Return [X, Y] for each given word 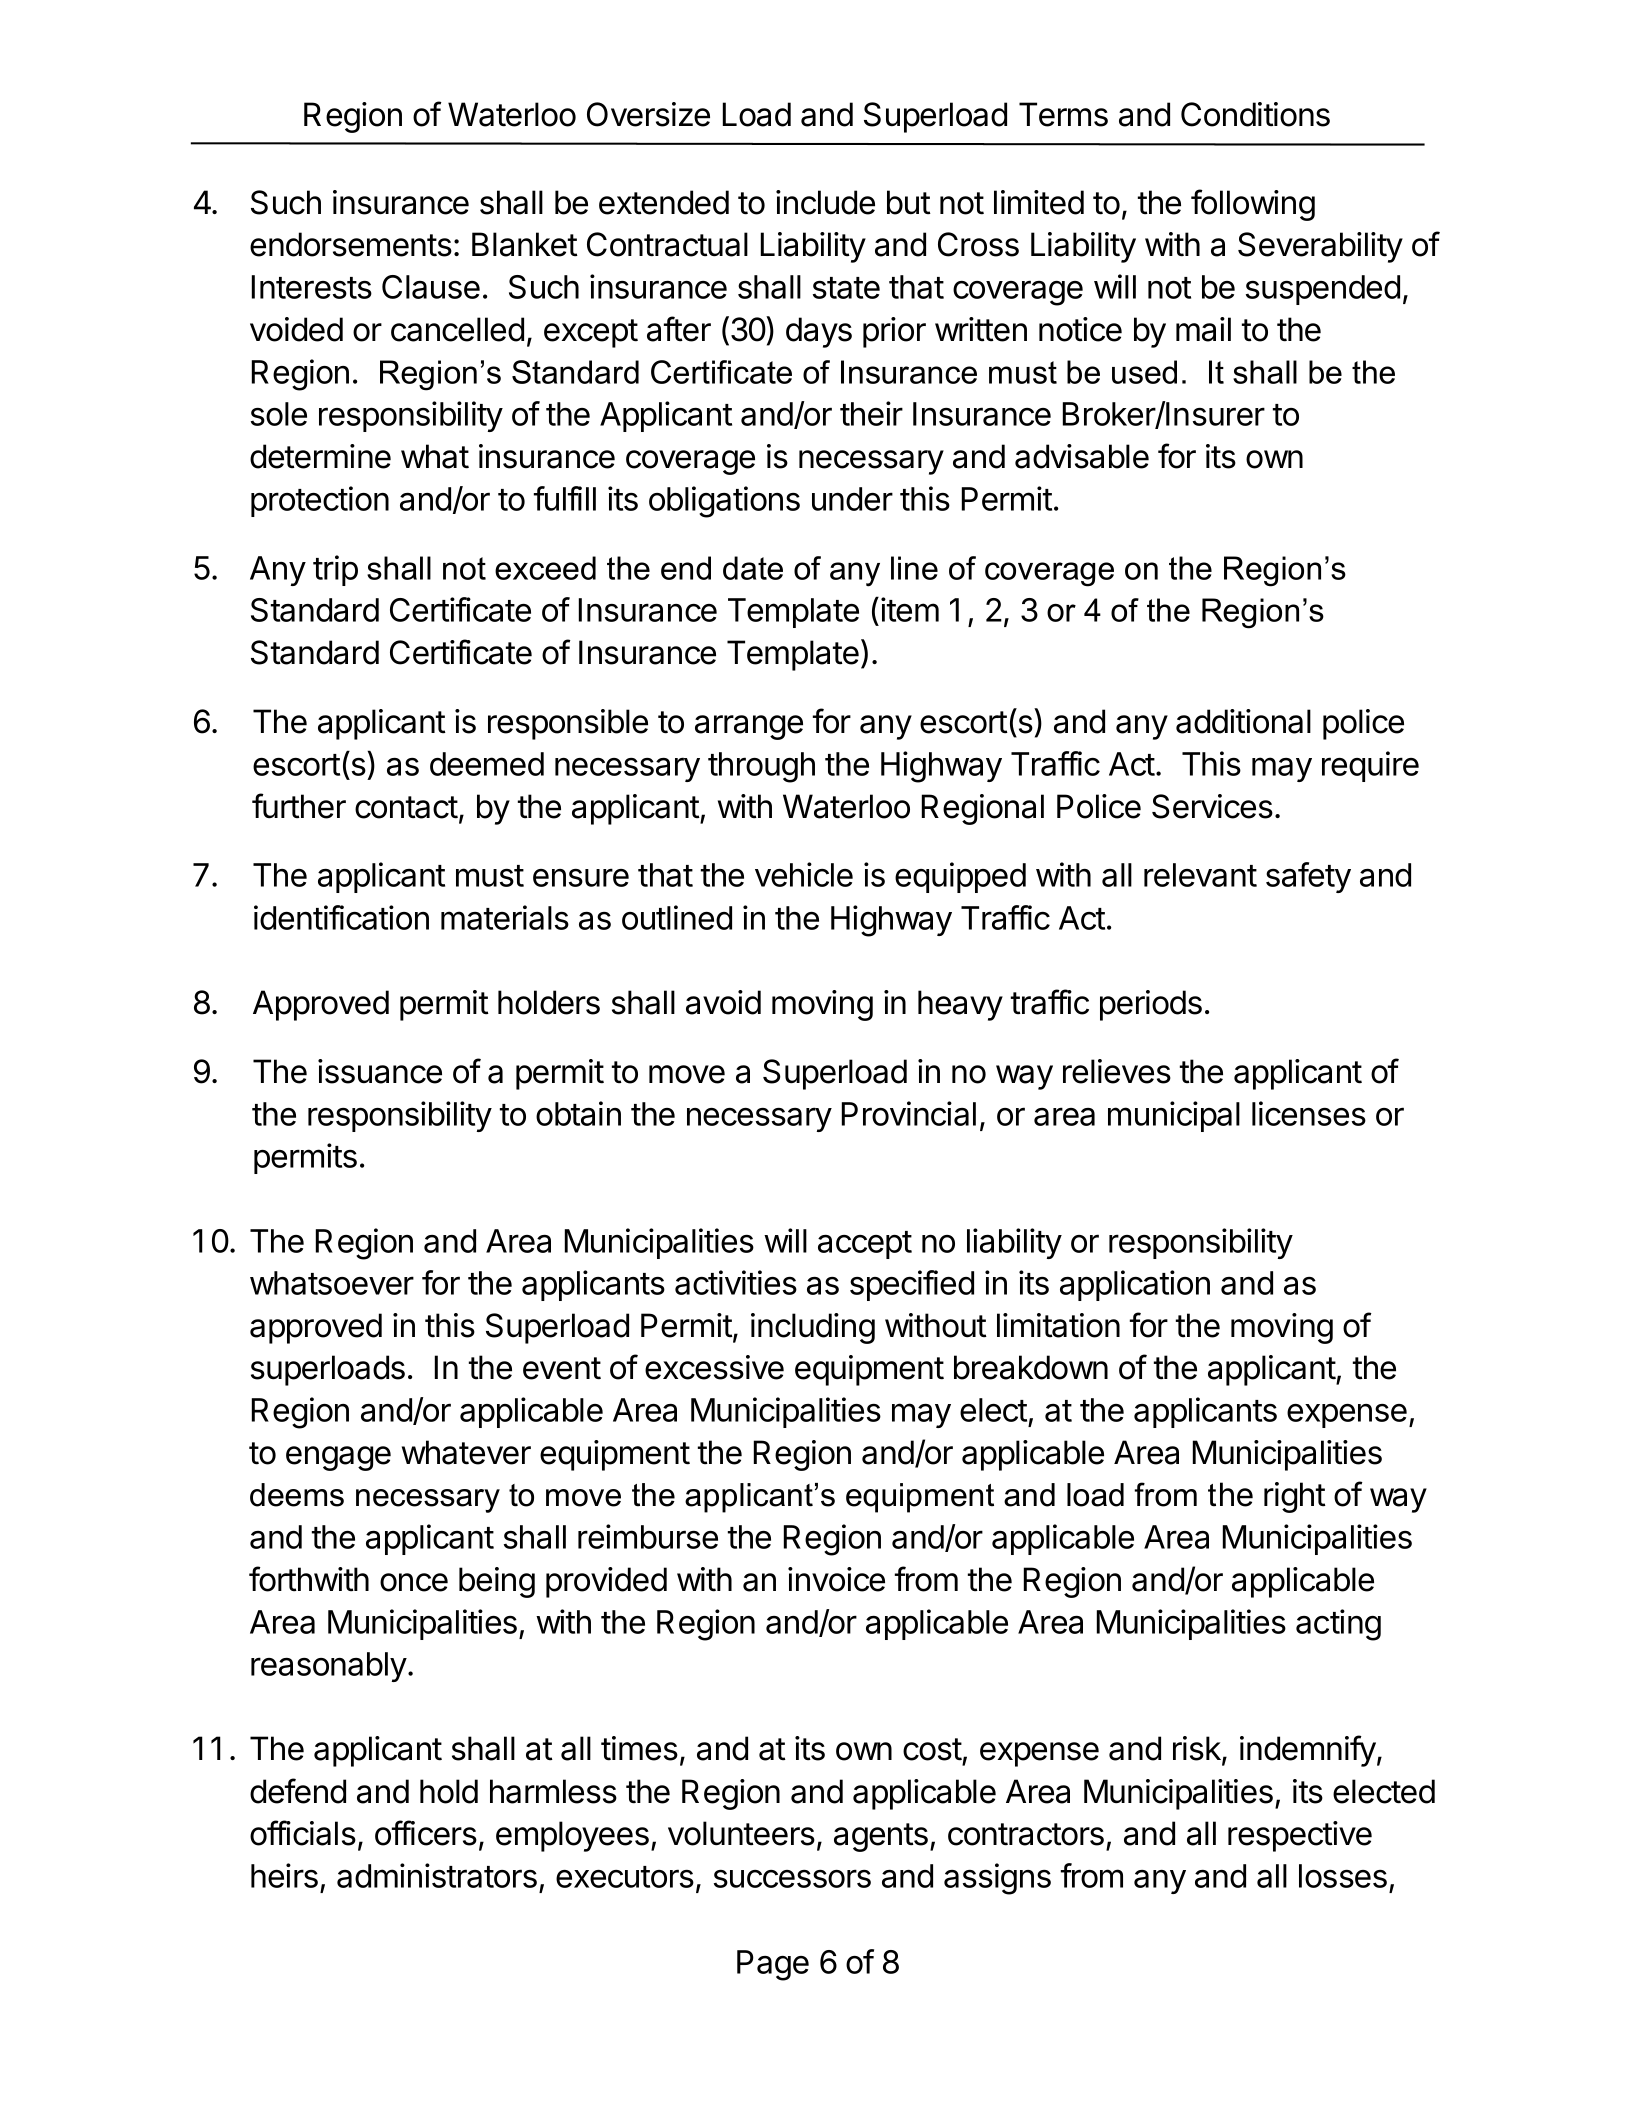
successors [792, 1878]
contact [406, 807]
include [825, 202]
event [562, 1368]
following [1253, 205]
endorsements [351, 244]
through [761, 767]
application [1135, 1285]
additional [1243, 721]
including [813, 1328]
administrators [437, 1875]
